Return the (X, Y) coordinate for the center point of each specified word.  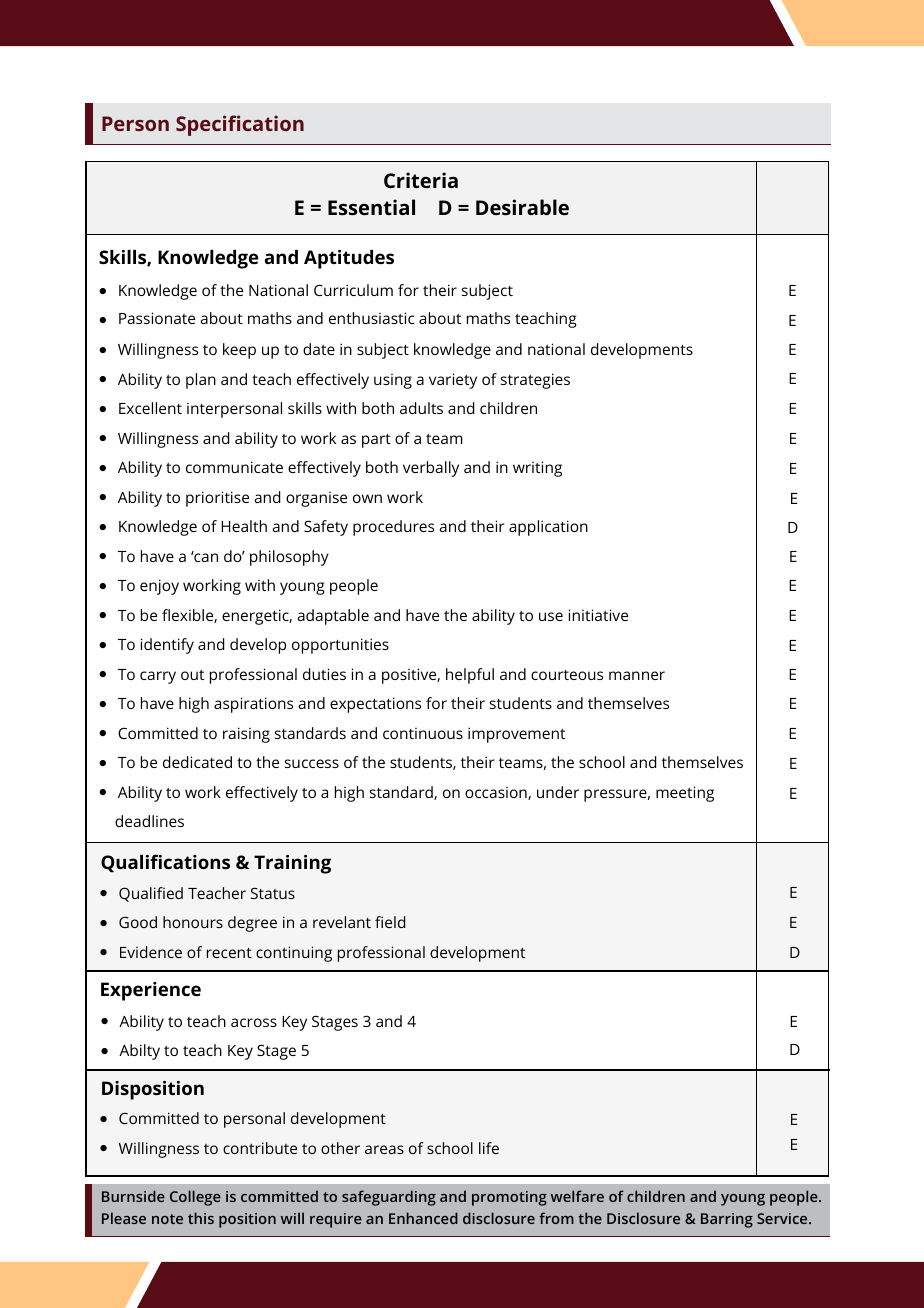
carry (158, 677)
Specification (240, 125)
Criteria (421, 180)
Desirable (522, 207)
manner (637, 675)
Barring (727, 1220)
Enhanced (423, 1218)
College (195, 1198)
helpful (470, 676)
